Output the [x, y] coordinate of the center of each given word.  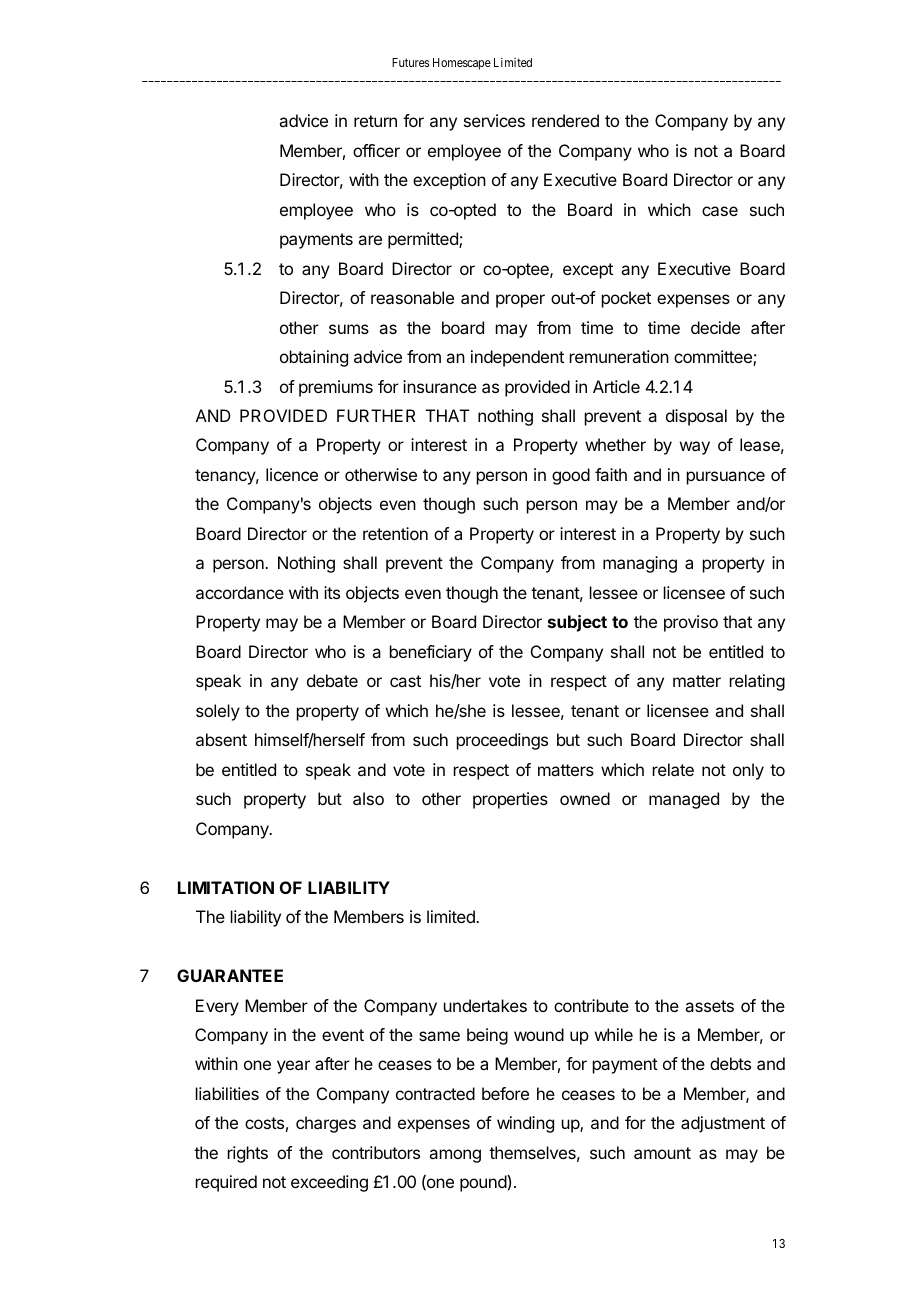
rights [248, 1154]
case [720, 211]
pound [484, 1183]
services [494, 120]
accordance [240, 592]
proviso [691, 623]
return [375, 121]
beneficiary [431, 653]
